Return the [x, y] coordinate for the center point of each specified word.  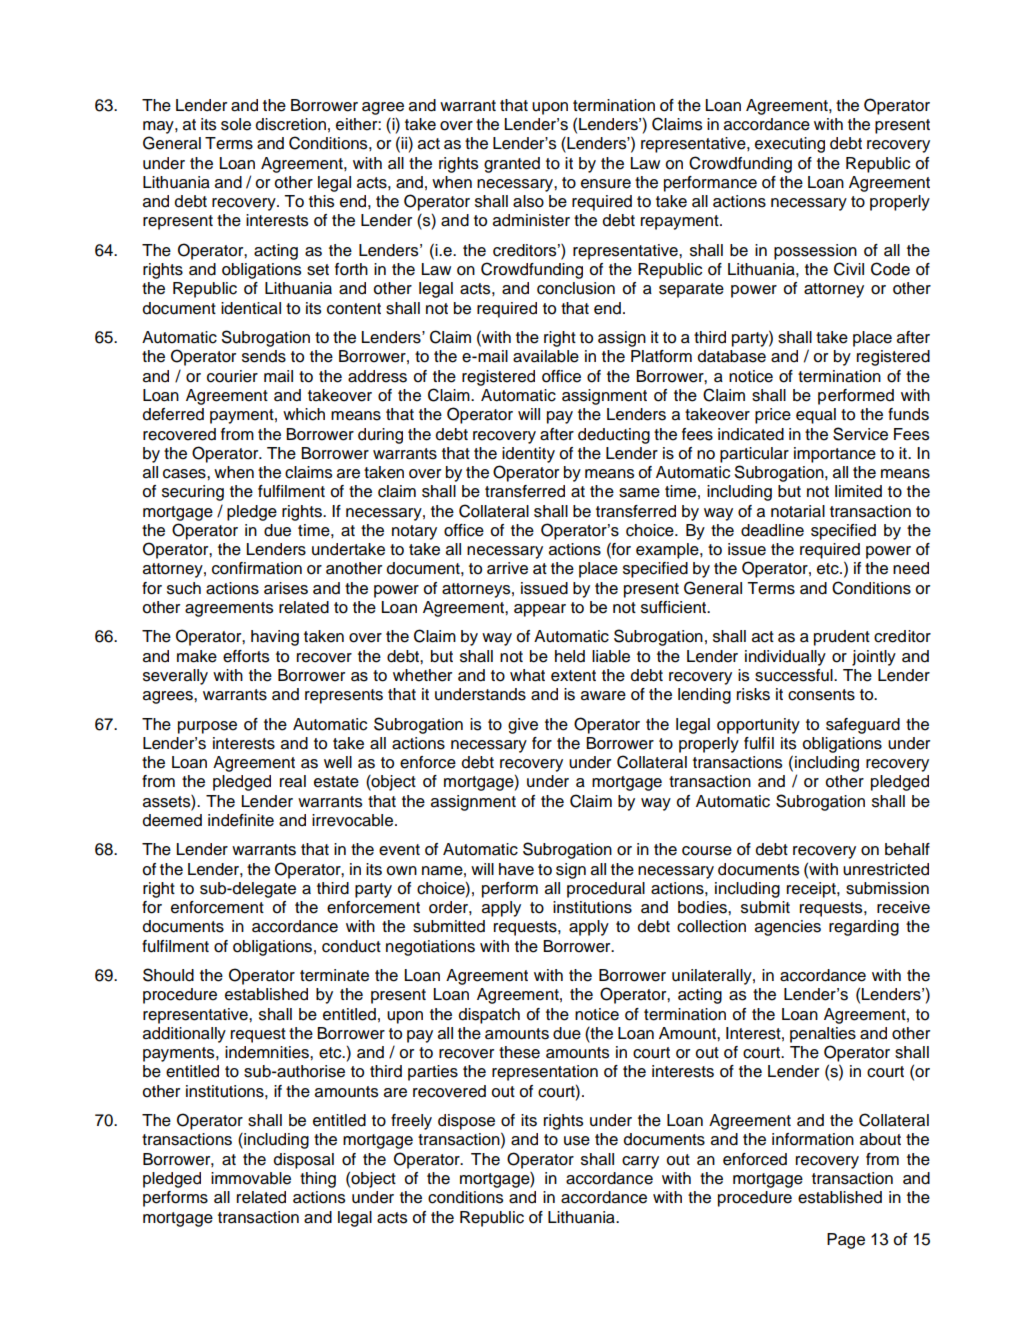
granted [512, 165]
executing [790, 145]
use [577, 1141]
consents [821, 695]
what [527, 675]
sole [236, 124]
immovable [251, 1178]
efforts [246, 656]
